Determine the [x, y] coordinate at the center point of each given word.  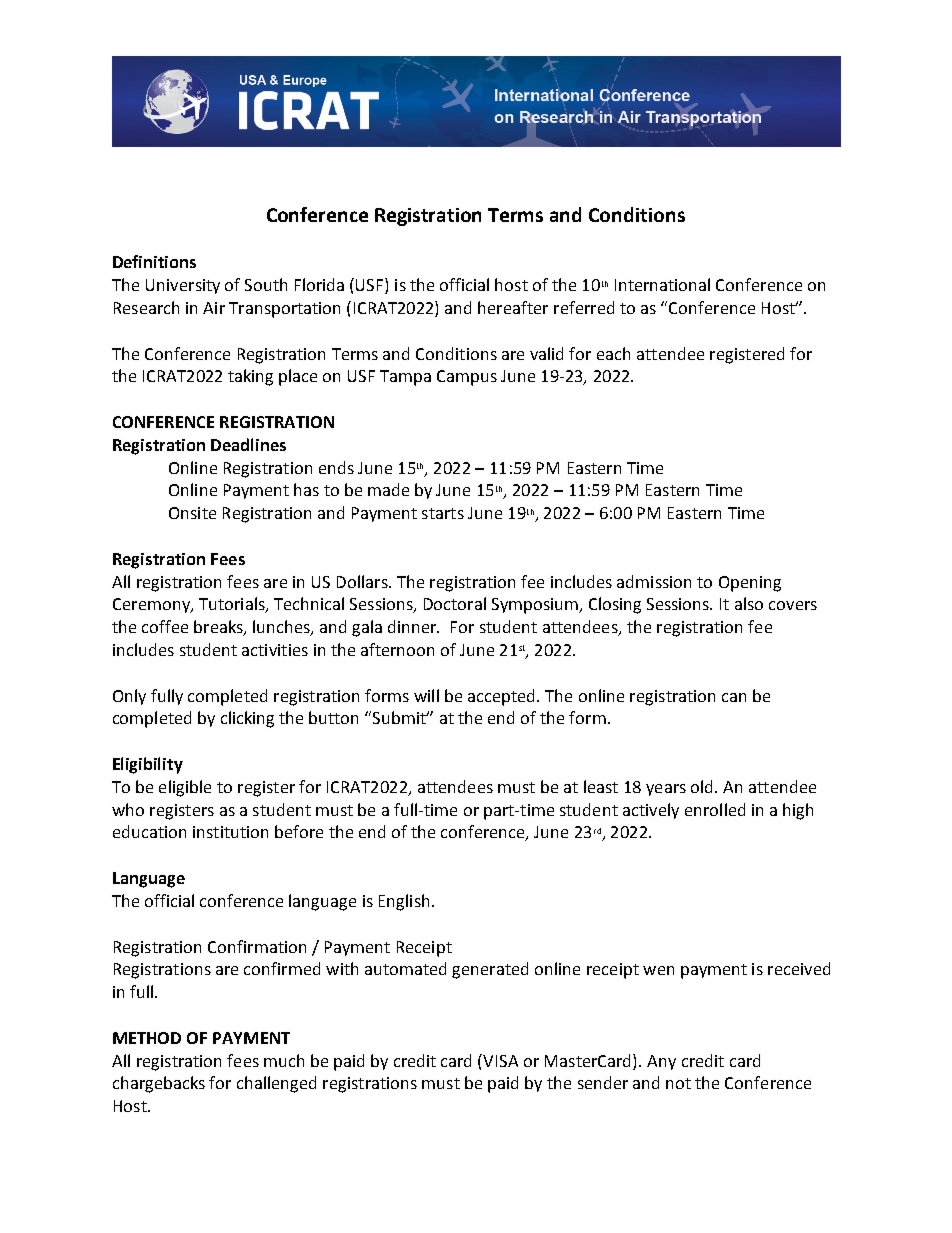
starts [443, 513]
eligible [185, 788]
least [601, 786]
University [183, 286]
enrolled [715, 809]
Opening [750, 584]
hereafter [513, 307]
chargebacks [159, 1084]
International [662, 284]
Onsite [192, 513]
